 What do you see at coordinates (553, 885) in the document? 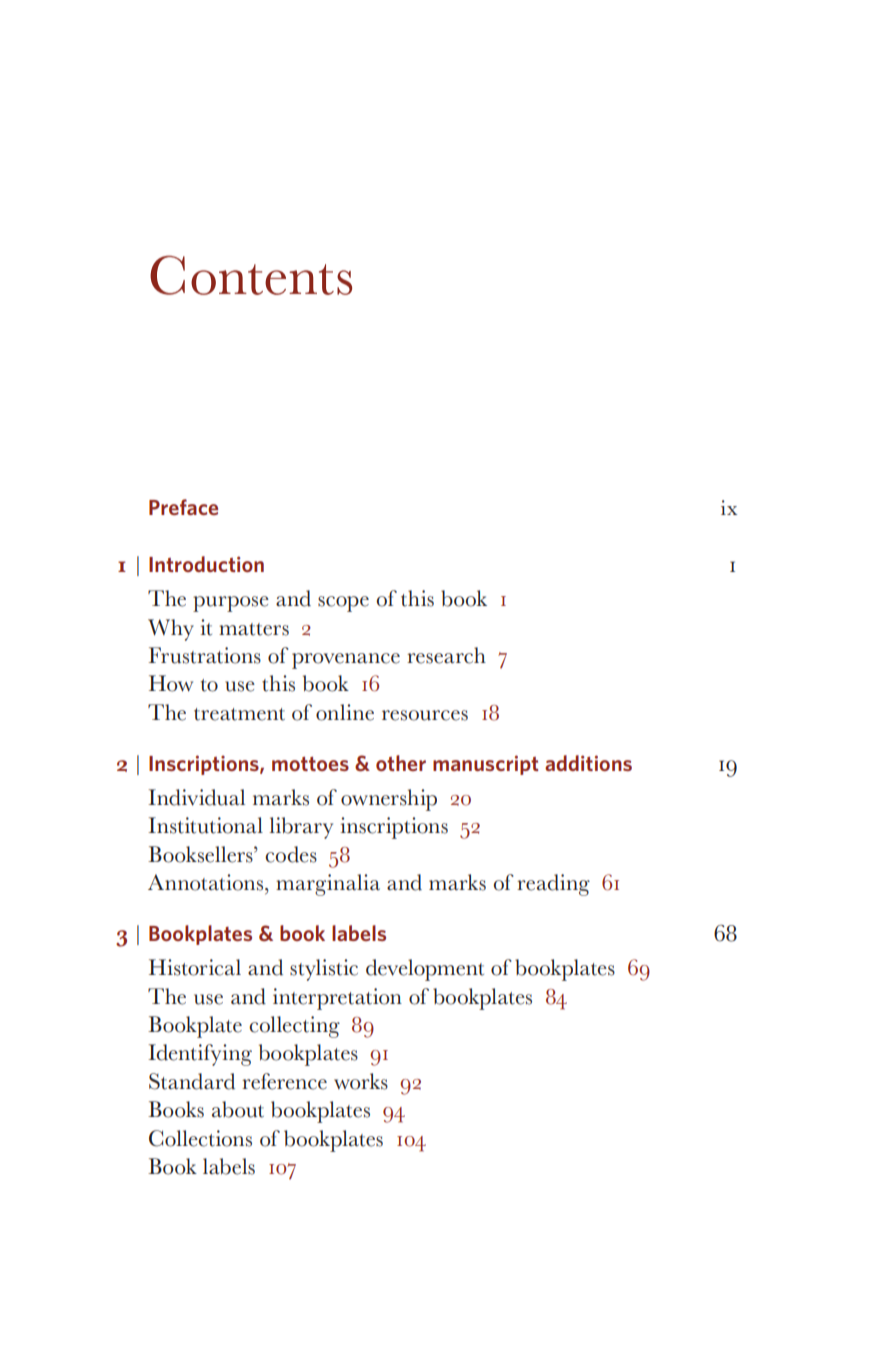
I see `reading` at bounding box center [553, 885].
